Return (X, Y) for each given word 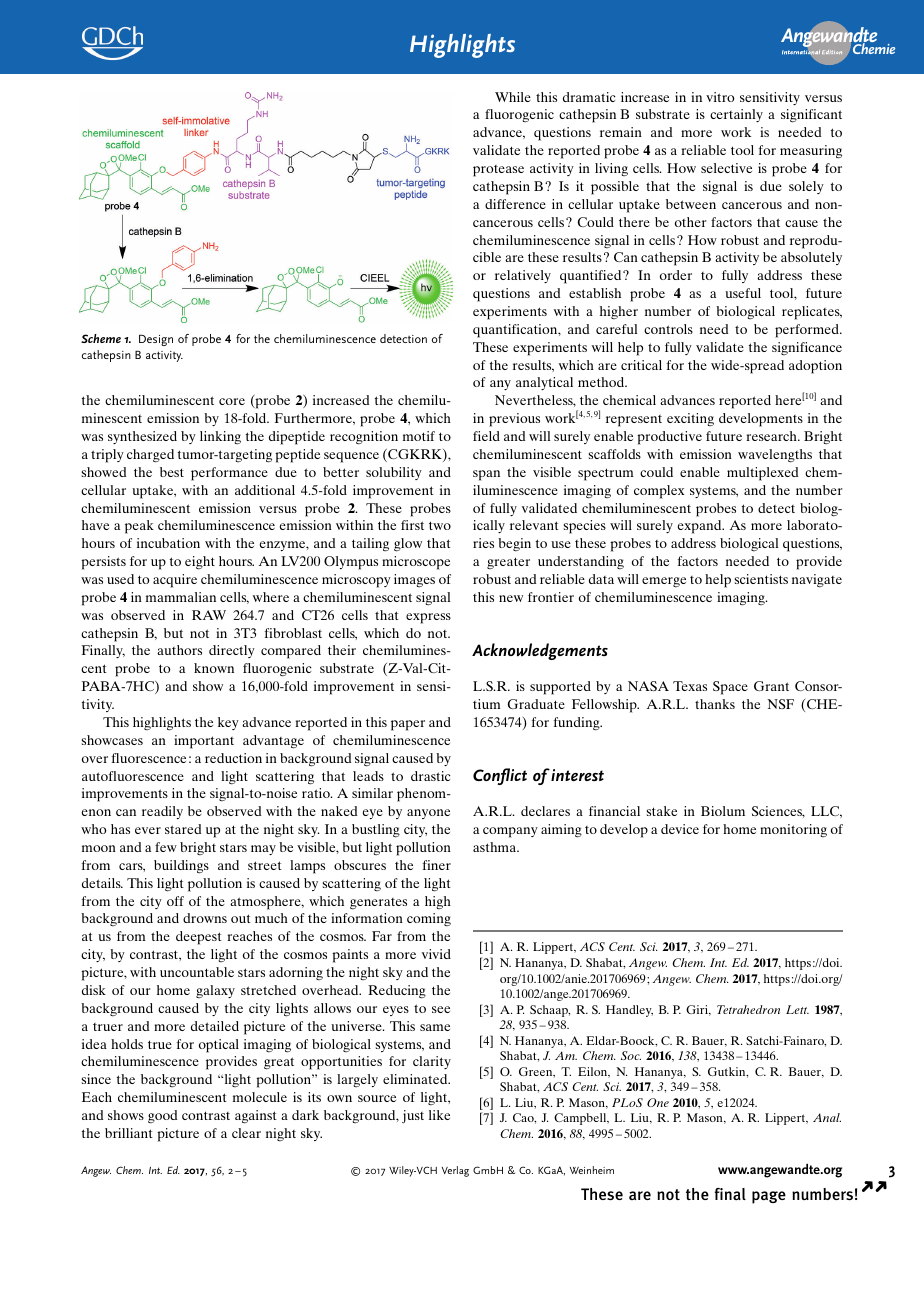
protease (498, 171)
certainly (736, 115)
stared (183, 829)
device (680, 829)
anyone (428, 814)
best (172, 472)
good (162, 1117)
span (486, 475)
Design (156, 340)
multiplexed (762, 474)
